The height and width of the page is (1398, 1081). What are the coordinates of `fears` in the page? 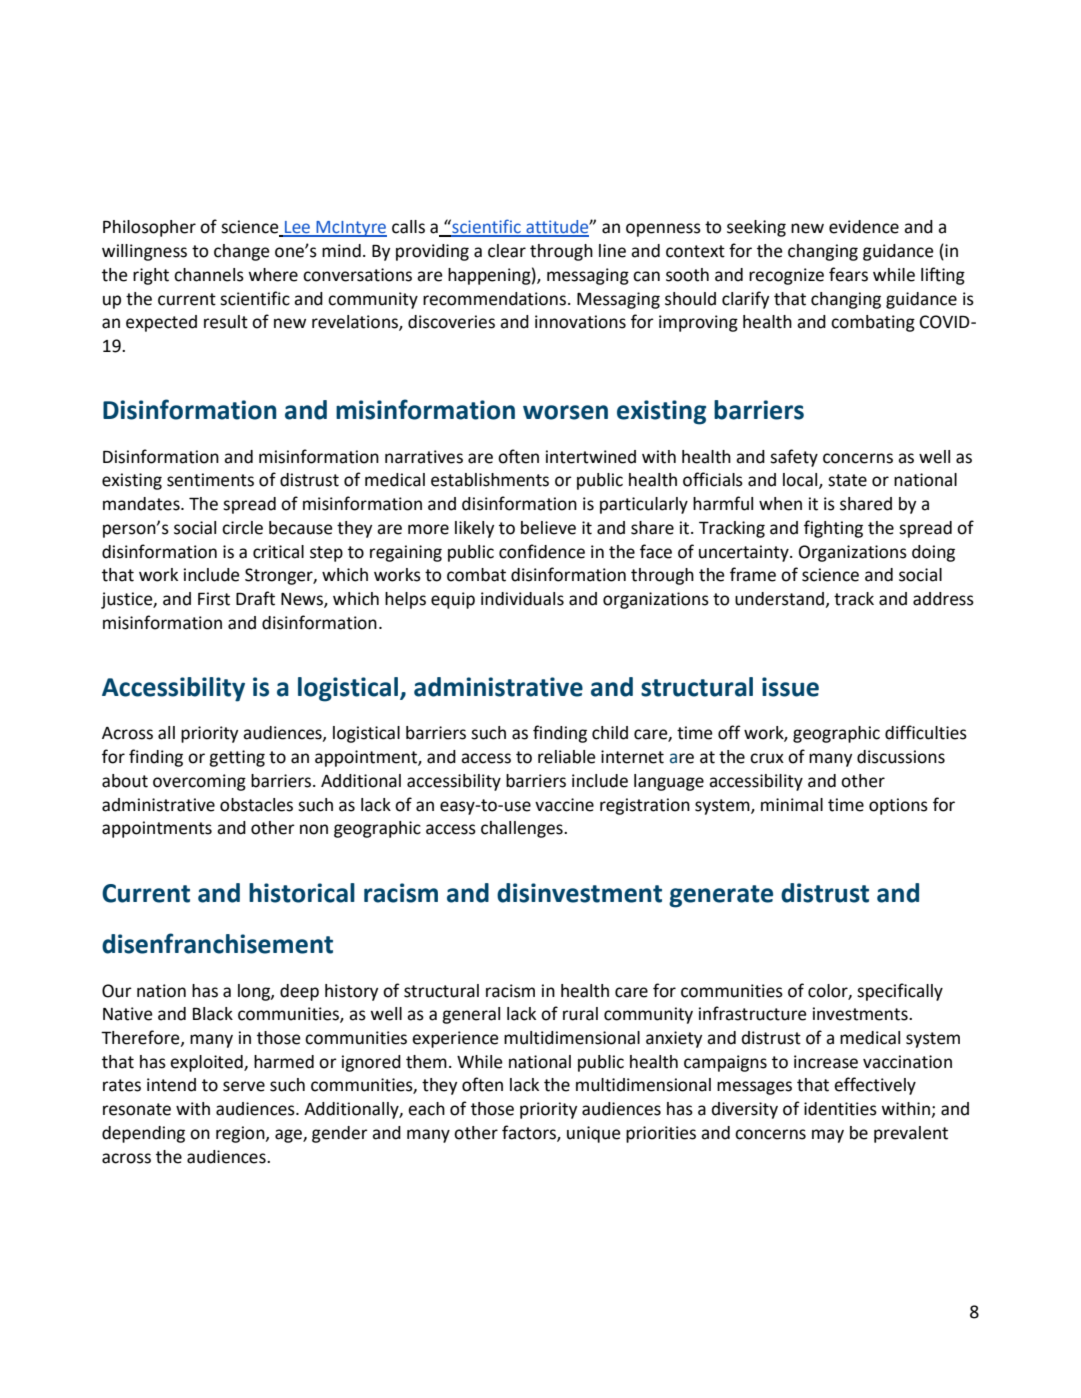 It's located at (848, 274).
